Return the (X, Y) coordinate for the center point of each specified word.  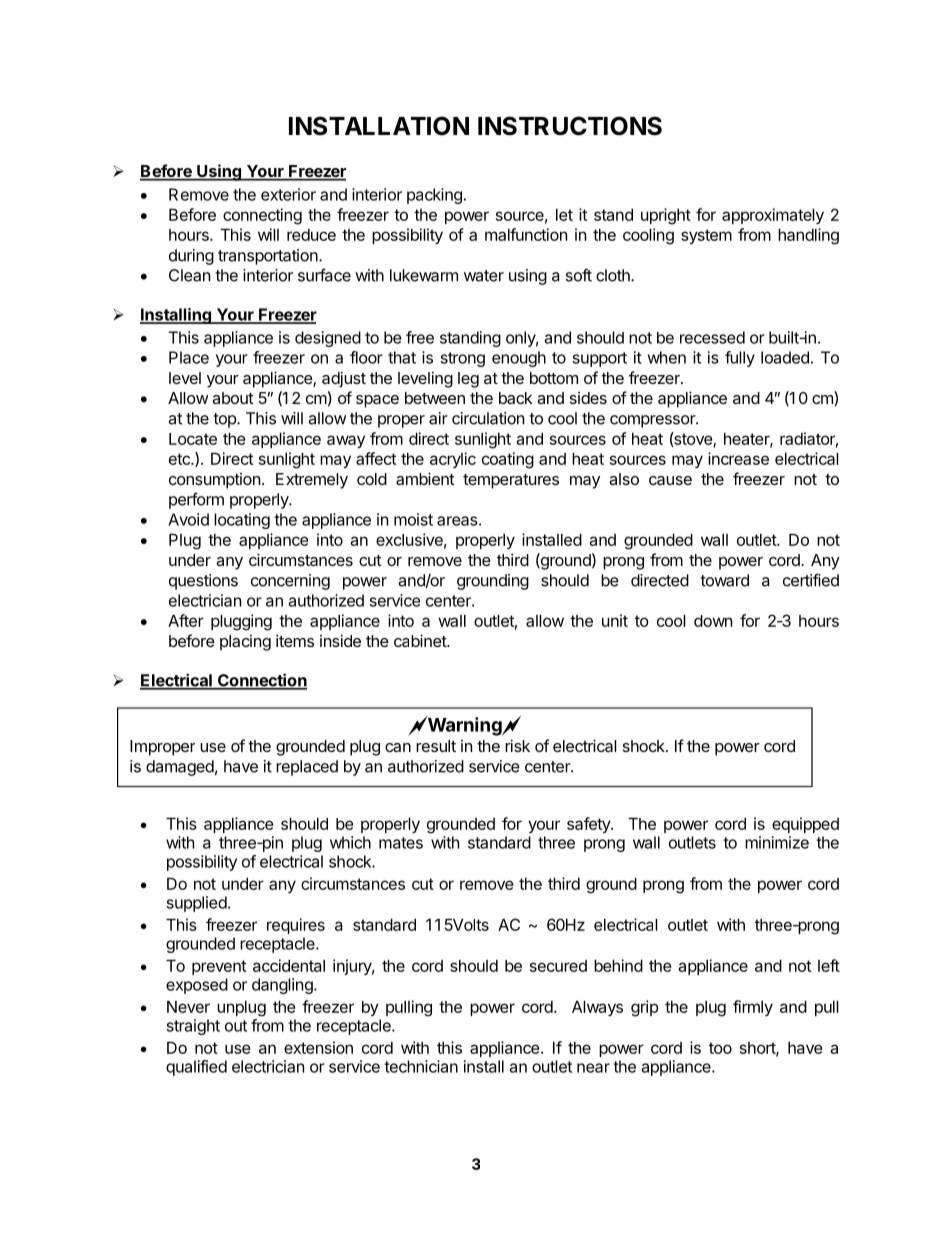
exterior (288, 194)
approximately (773, 216)
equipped (805, 825)
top (225, 420)
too (720, 1048)
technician (421, 1066)
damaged (180, 768)
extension (318, 1047)
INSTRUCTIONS (570, 126)
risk (517, 745)
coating (508, 460)
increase (738, 458)
